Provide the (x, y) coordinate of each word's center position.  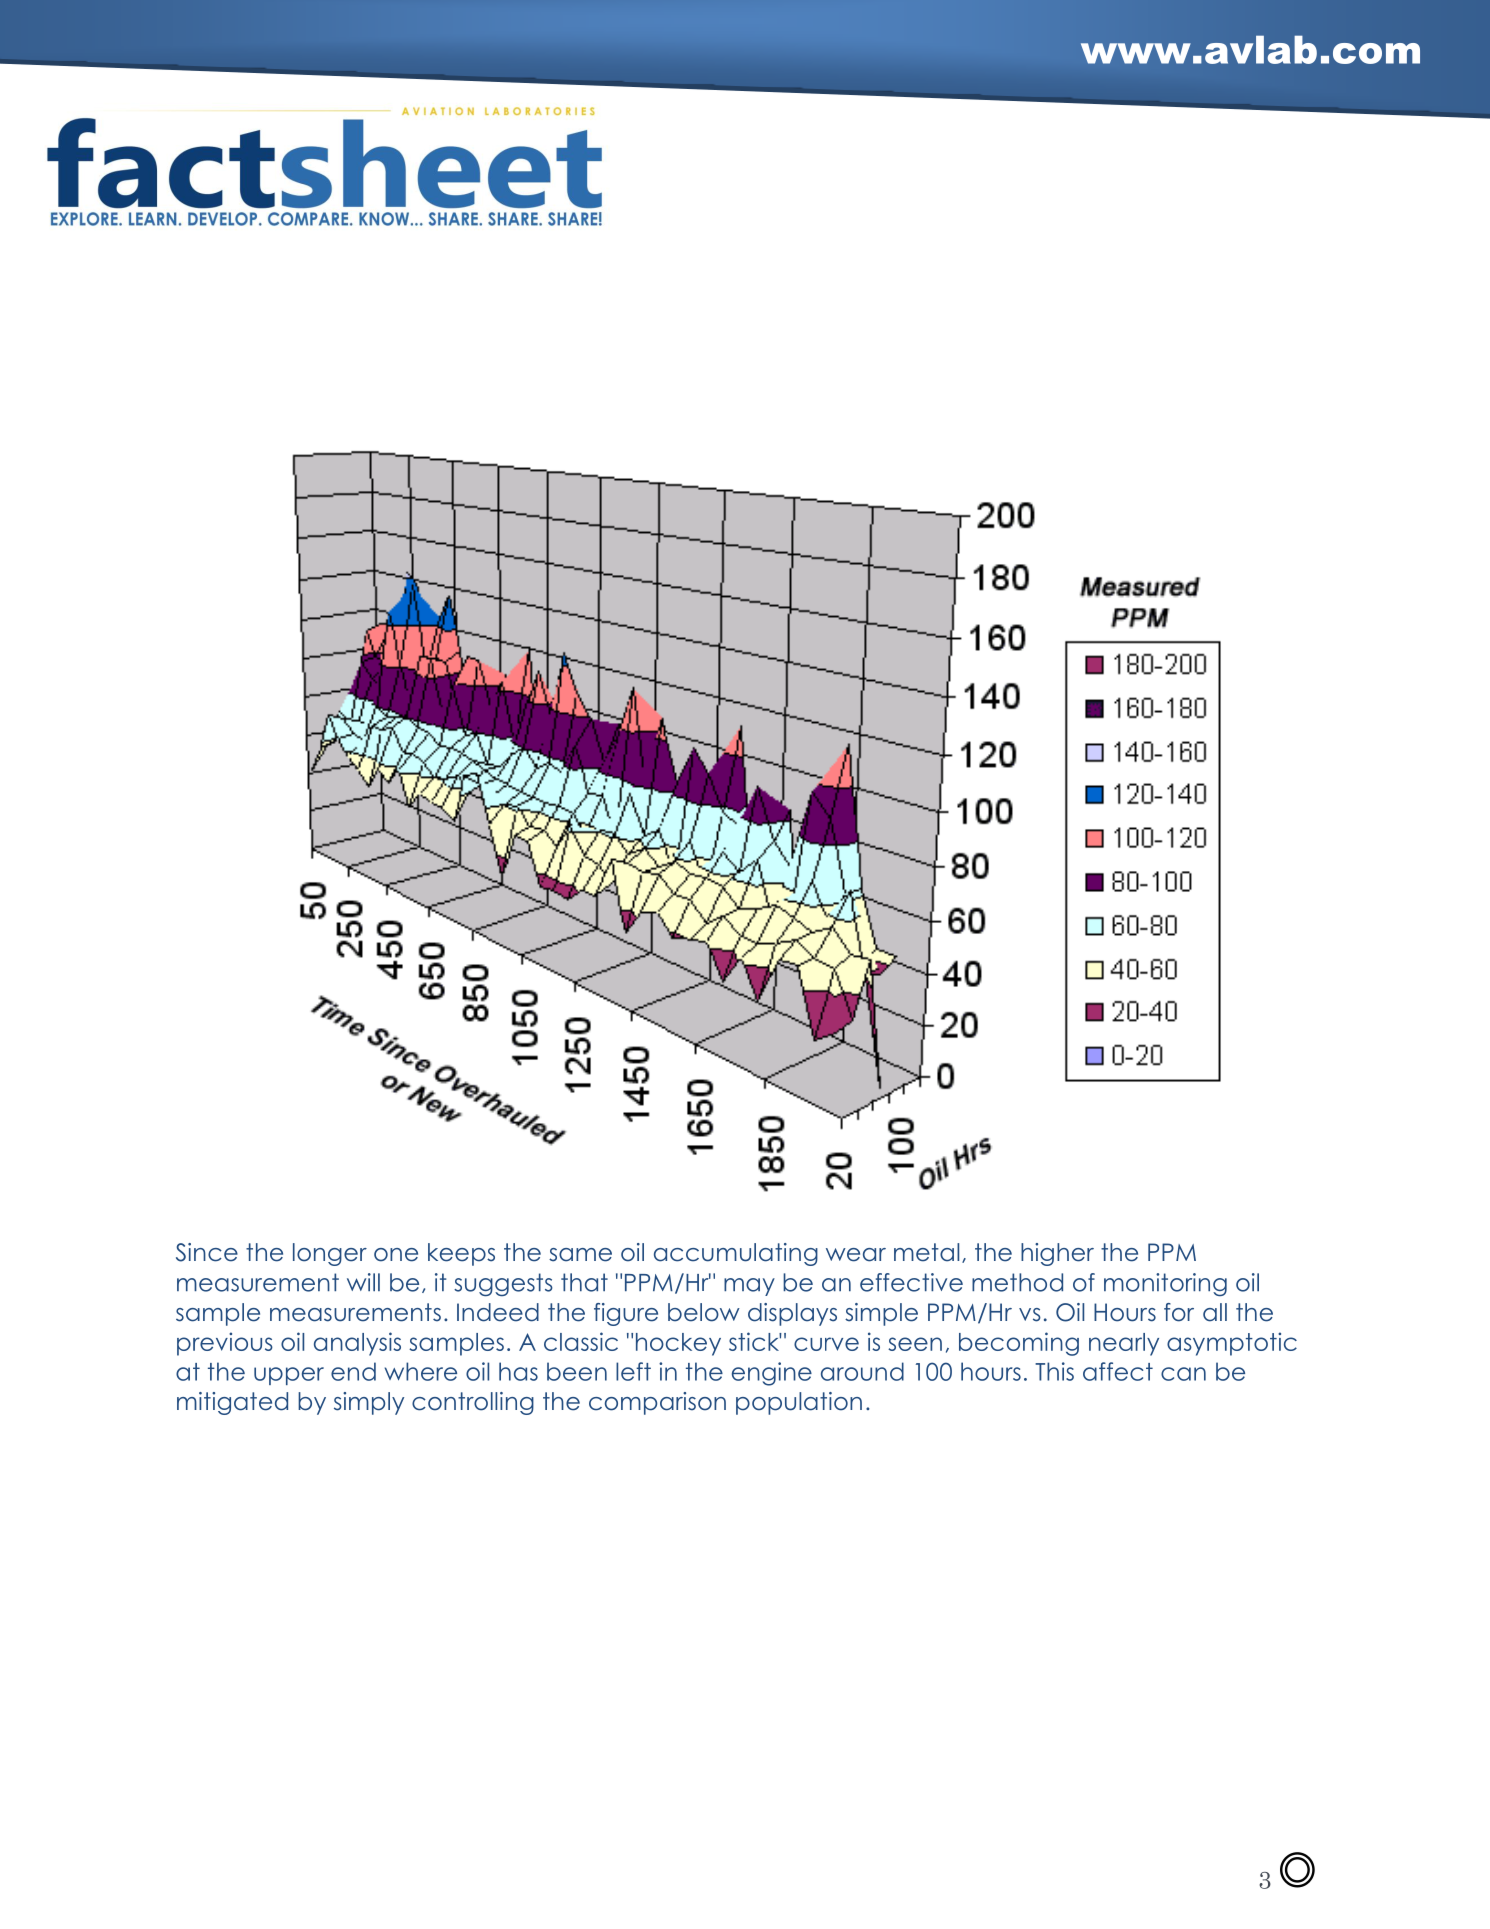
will (363, 1282)
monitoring (1165, 1284)
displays (792, 1314)
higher (1057, 1254)
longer (330, 1254)
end (353, 1371)
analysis (357, 1344)
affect (1118, 1371)
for (1179, 1312)
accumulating (736, 1254)
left (633, 1371)
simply (369, 1403)
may (749, 1287)
